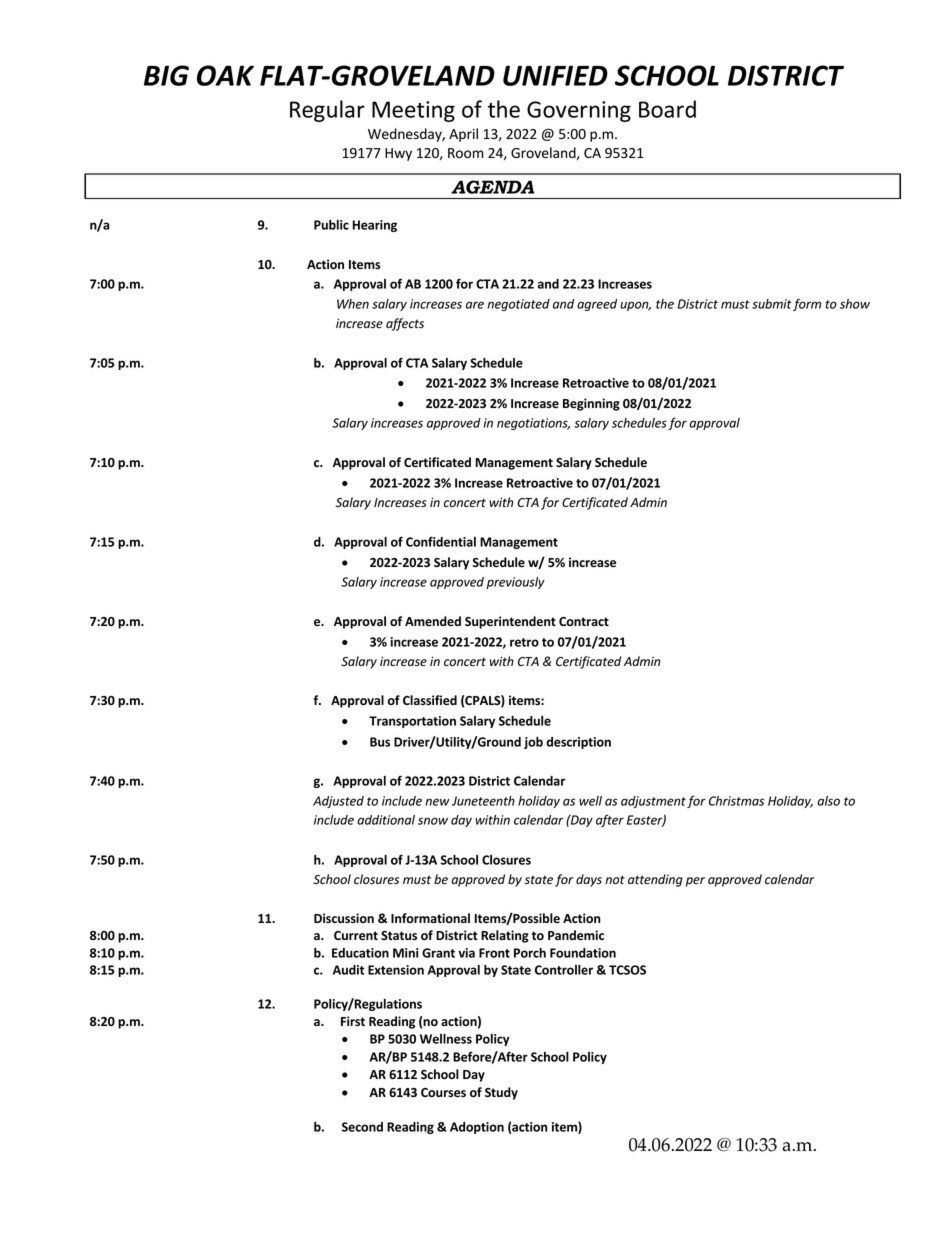 The width and height of the page is (952, 1233). Describe the element at coordinates (533, 743) in the page. I see `job` at that location.
